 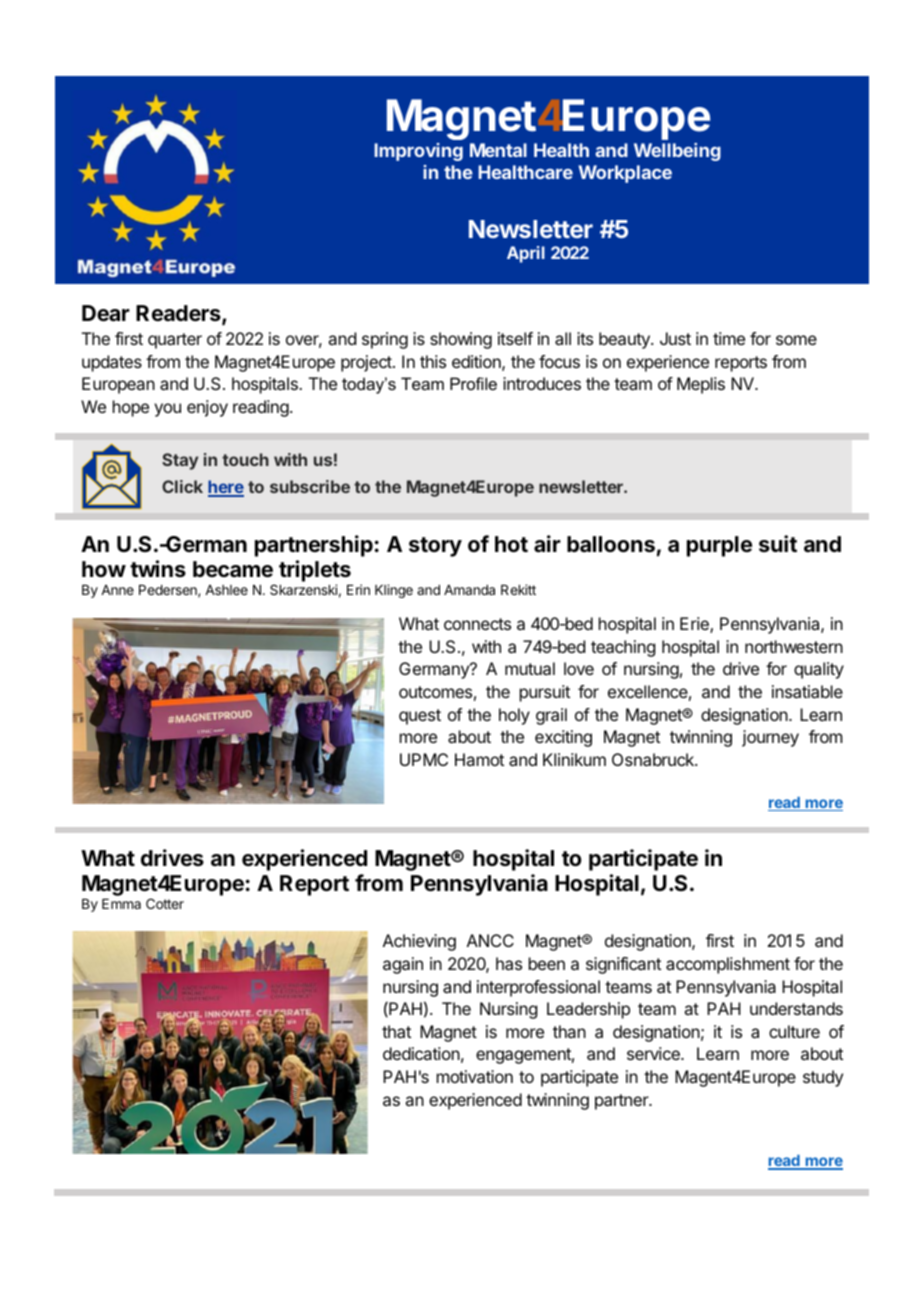 What do you see at coordinates (498, 150) in the screenshot?
I see `Mental` at bounding box center [498, 150].
